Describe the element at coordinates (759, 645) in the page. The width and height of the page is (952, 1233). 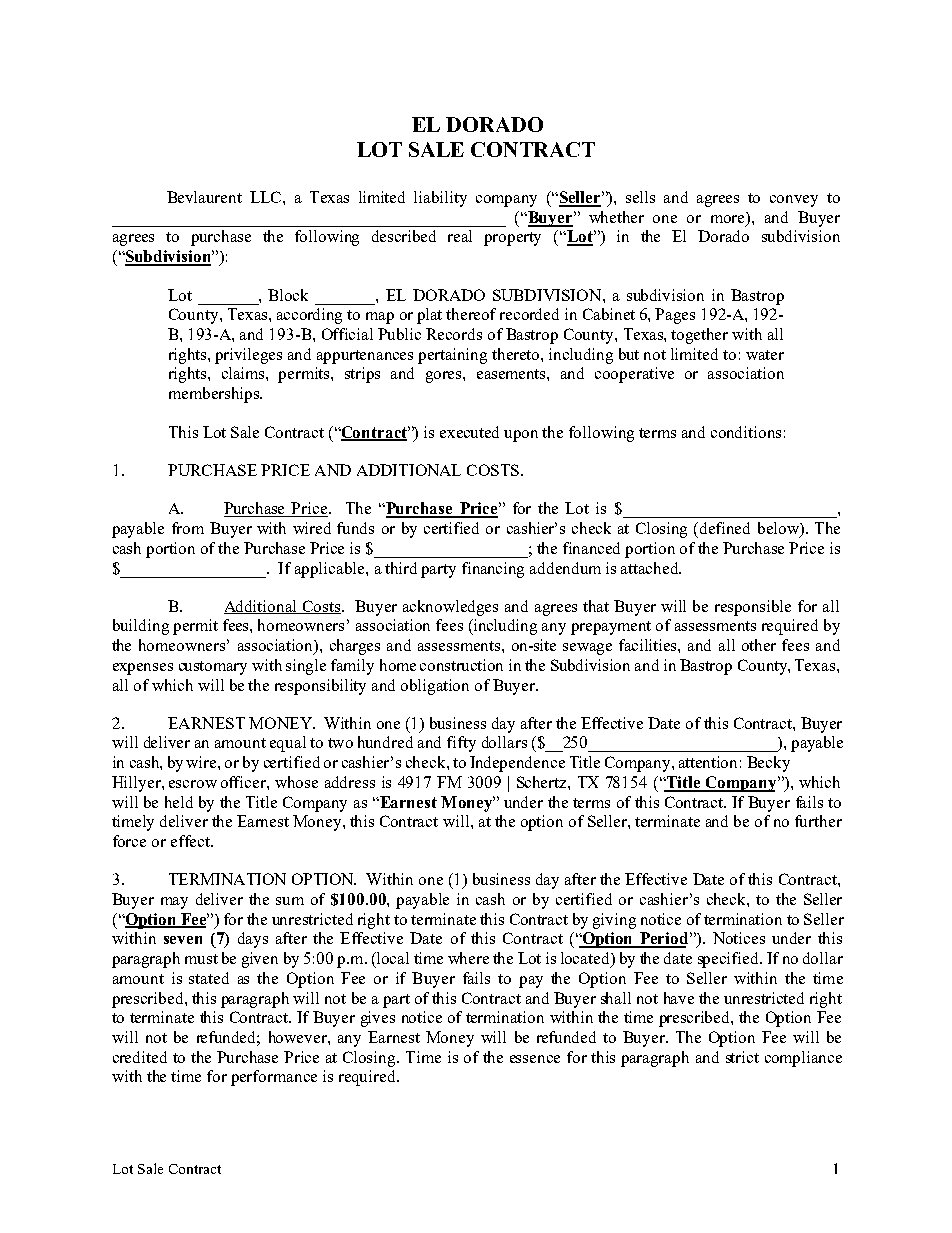
I see `other` at that location.
